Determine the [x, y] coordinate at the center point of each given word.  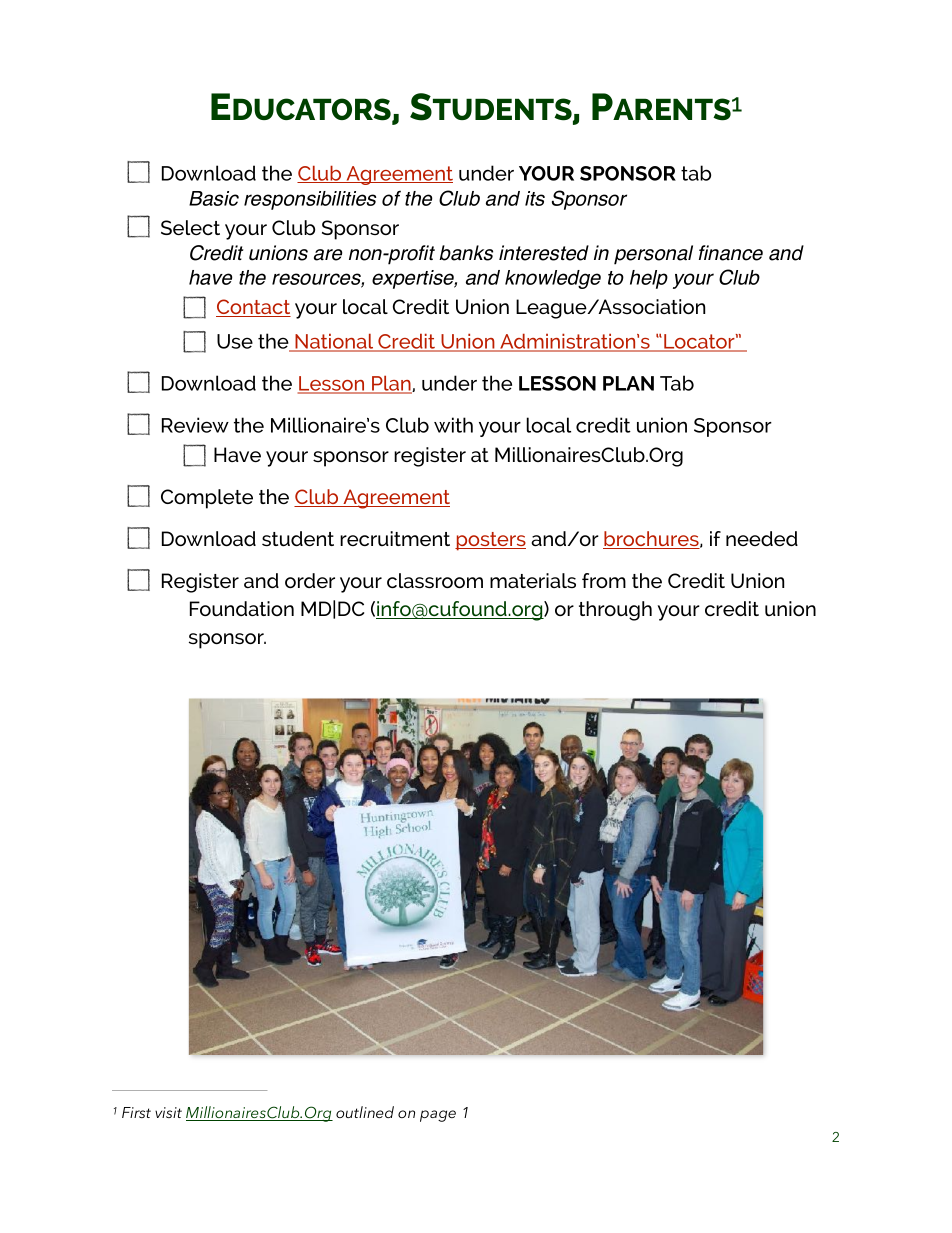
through [615, 611]
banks [466, 253]
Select [190, 227]
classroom [435, 580]
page [438, 1116]
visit [168, 1112]
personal [653, 255]
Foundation [242, 608]
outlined [365, 1112]
